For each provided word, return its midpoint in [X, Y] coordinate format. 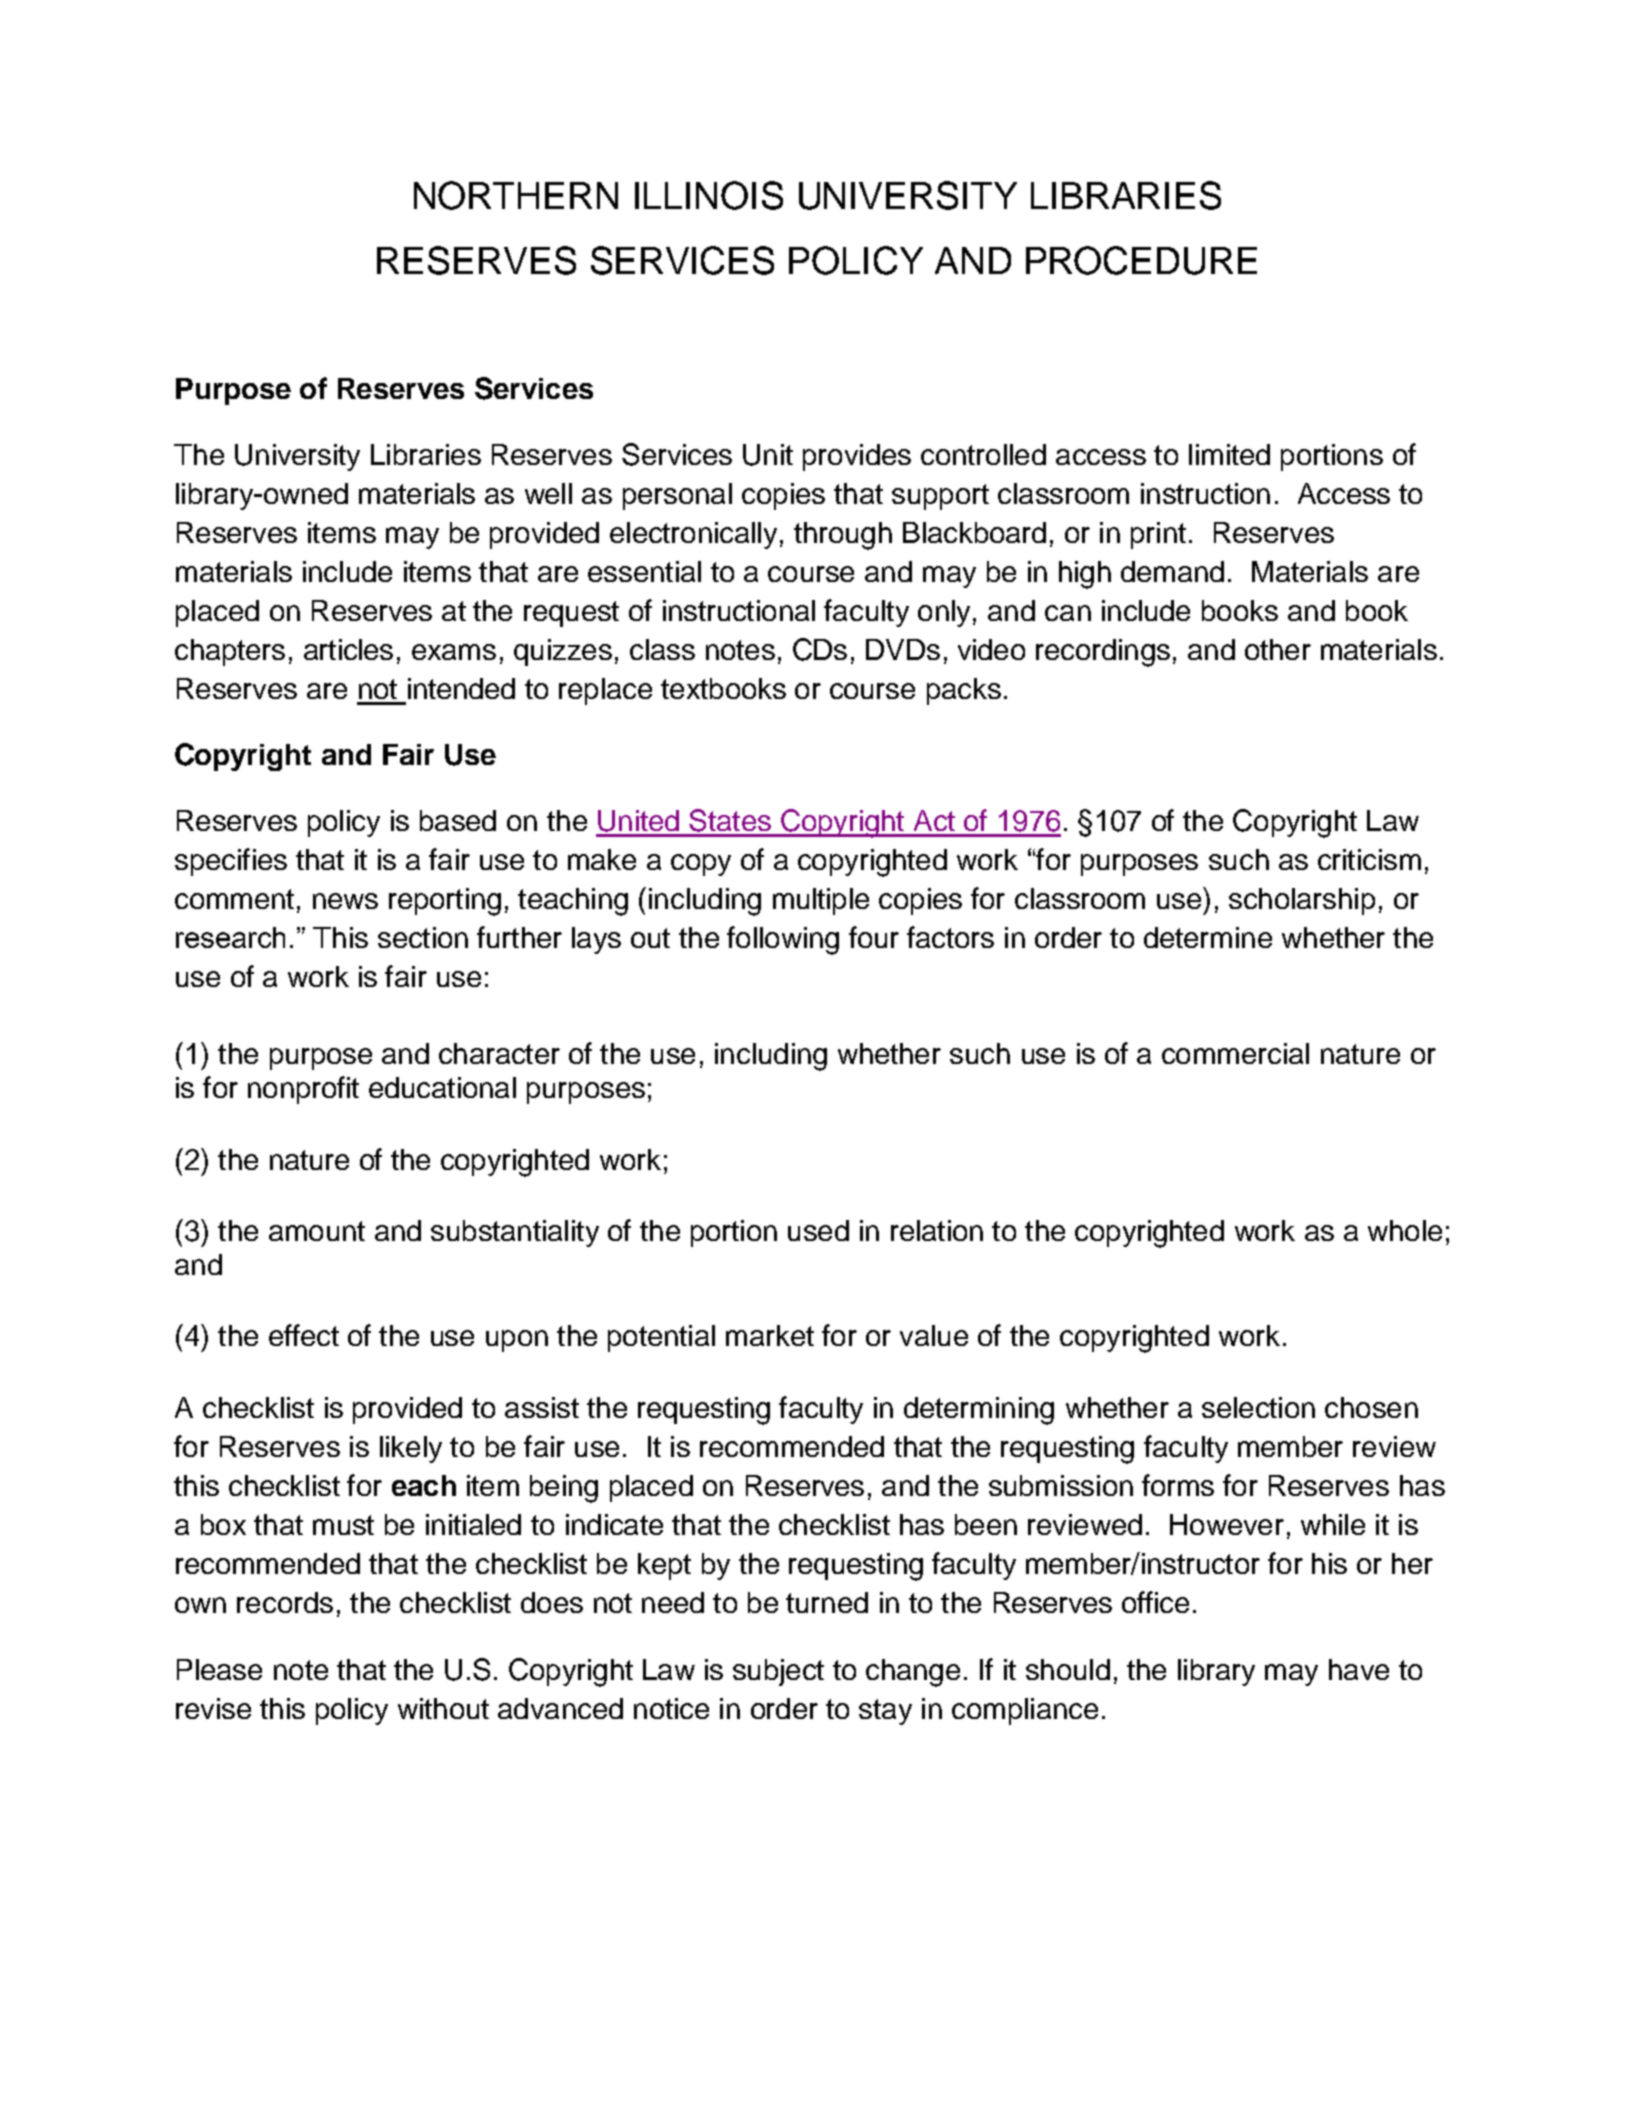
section [423, 937]
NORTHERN [516, 195]
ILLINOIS [709, 195]
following [783, 940]
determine [1208, 937]
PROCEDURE [1141, 260]
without [443, 1708]
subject [778, 1672]
